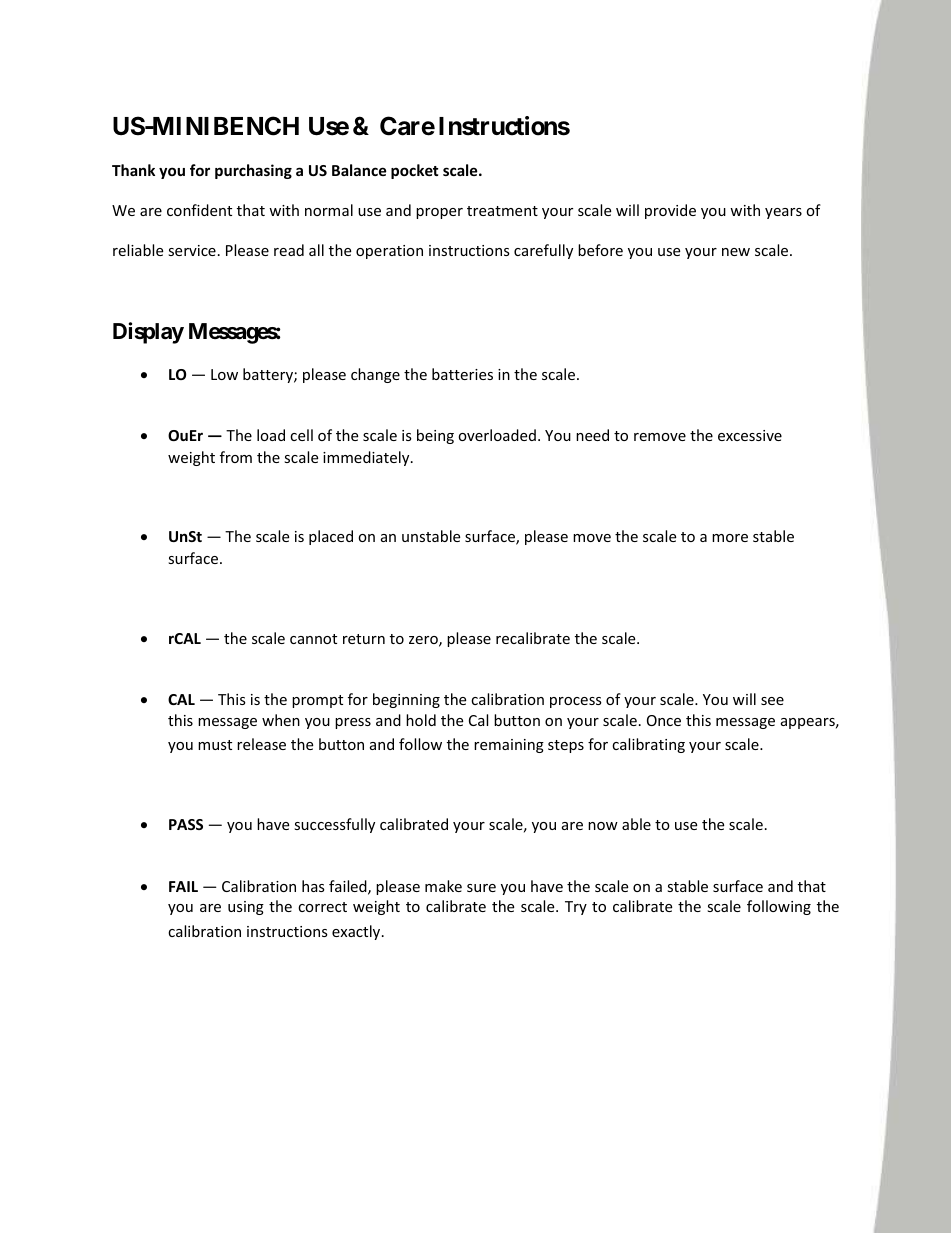  What do you see at coordinates (236, 457) in the screenshot?
I see `from` at bounding box center [236, 457].
